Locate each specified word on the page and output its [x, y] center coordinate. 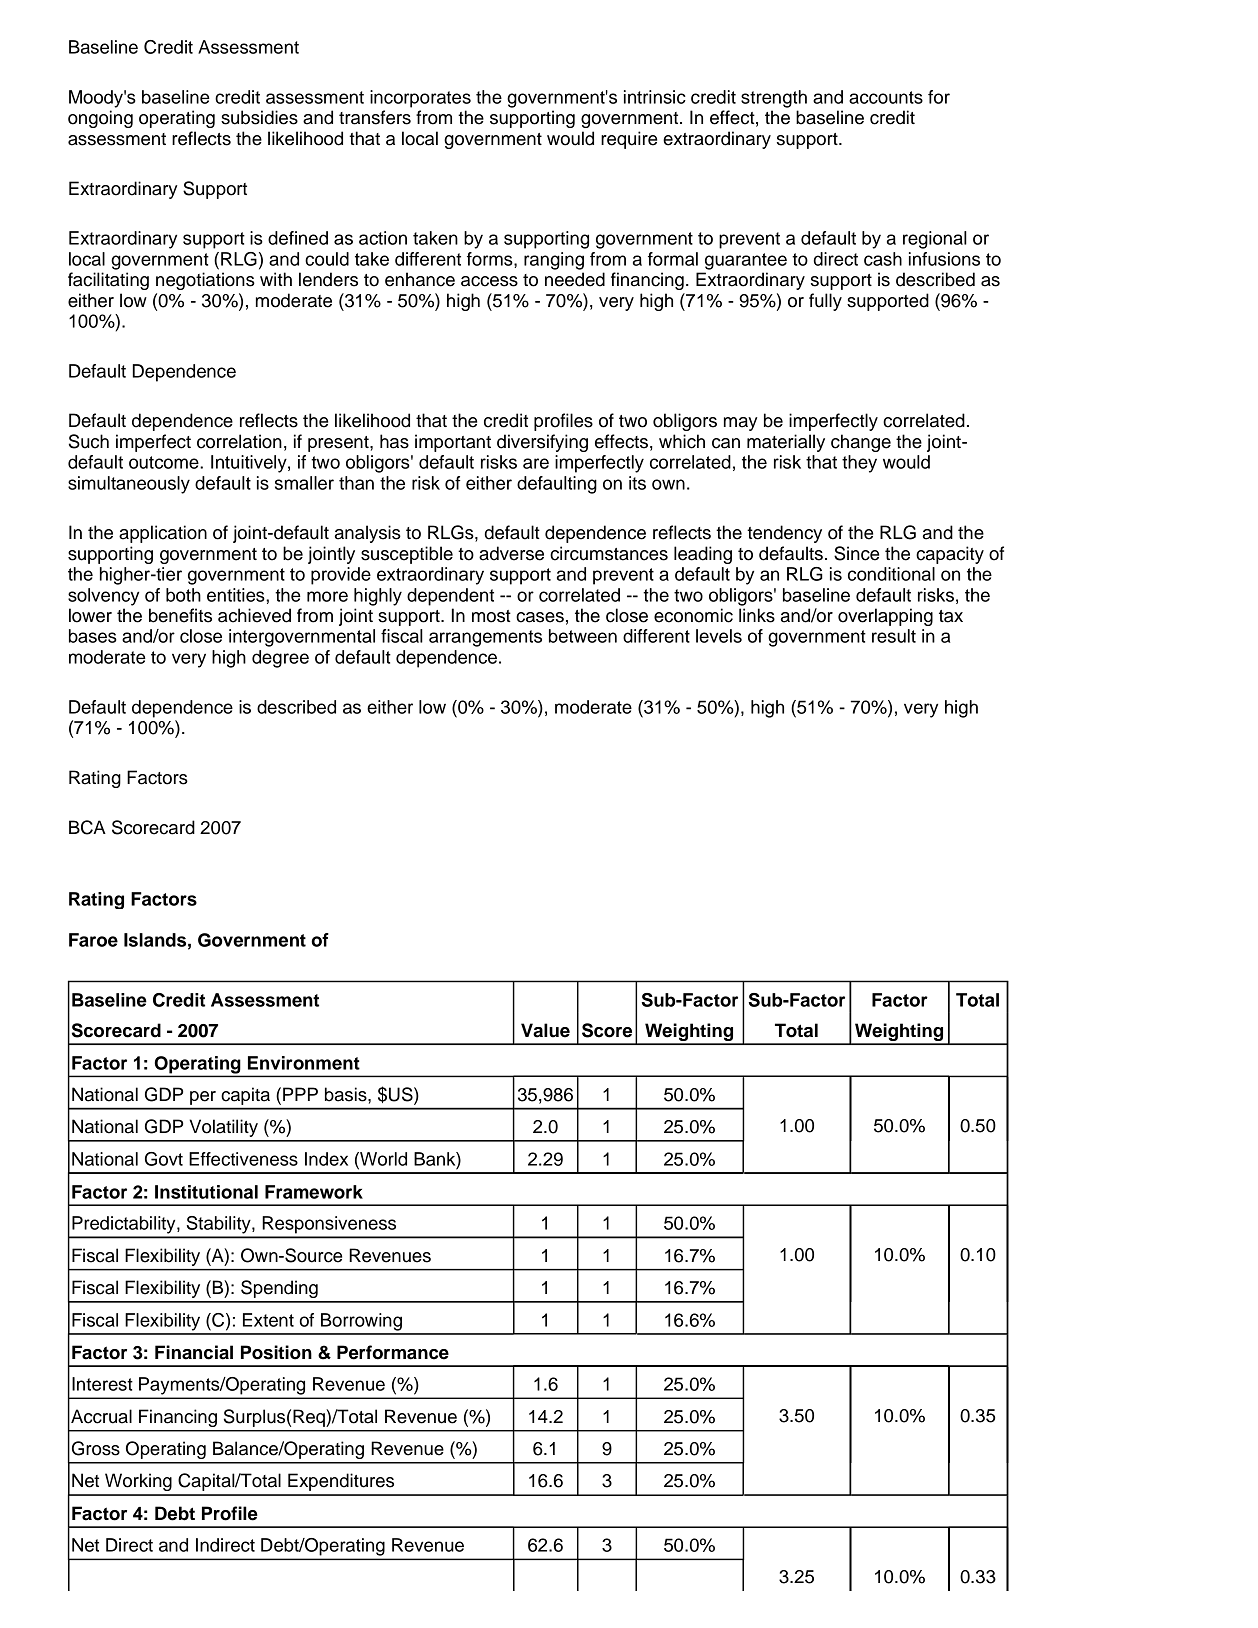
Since [856, 553]
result [894, 636]
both [183, 595]
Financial [194, 1352]
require [629, 140]
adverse [511, 553]
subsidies [259, 117]
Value [545, 1030]
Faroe [93, 940]
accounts [886, 97]
